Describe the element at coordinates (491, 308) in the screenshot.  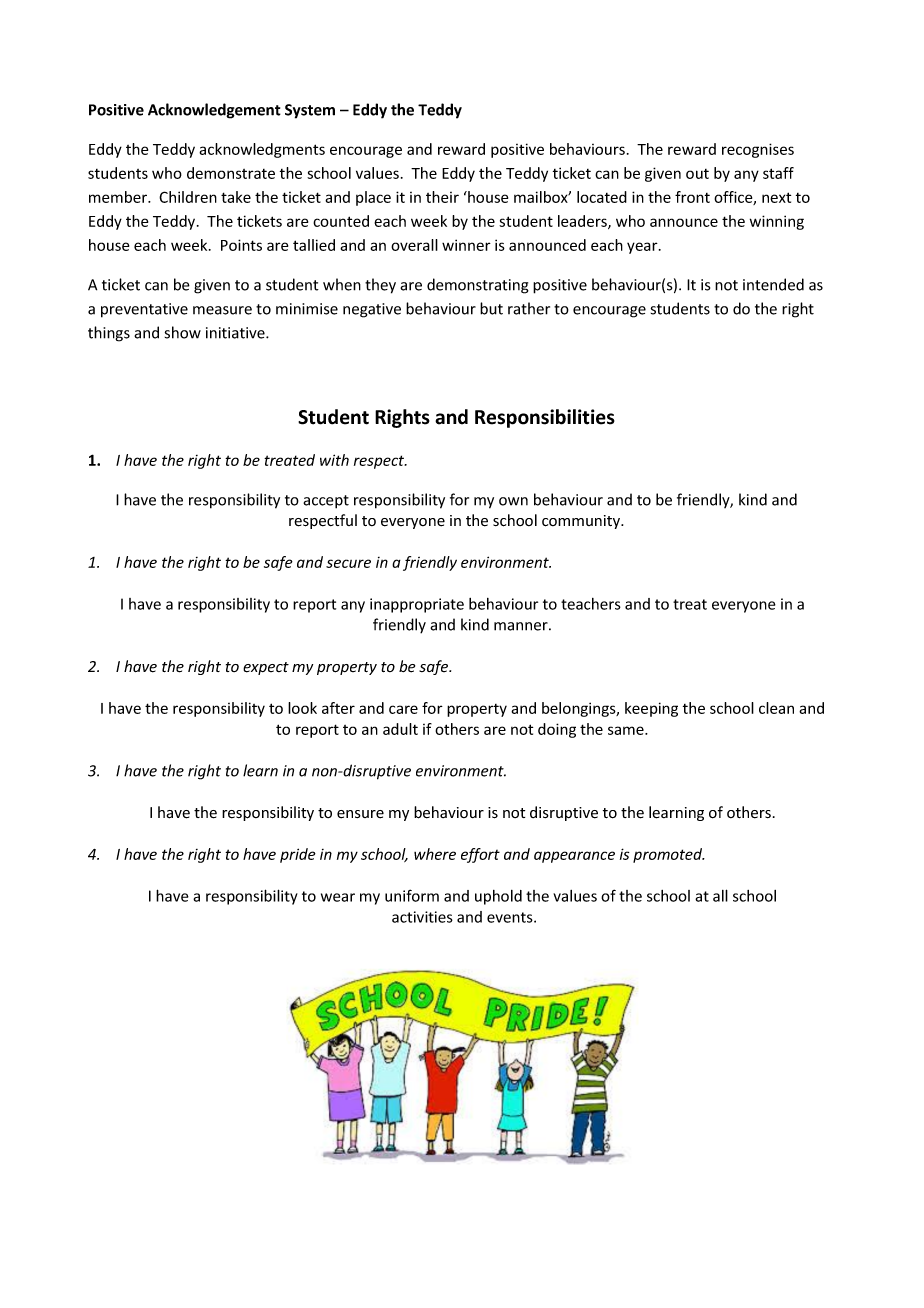
I see `but` at that location.
